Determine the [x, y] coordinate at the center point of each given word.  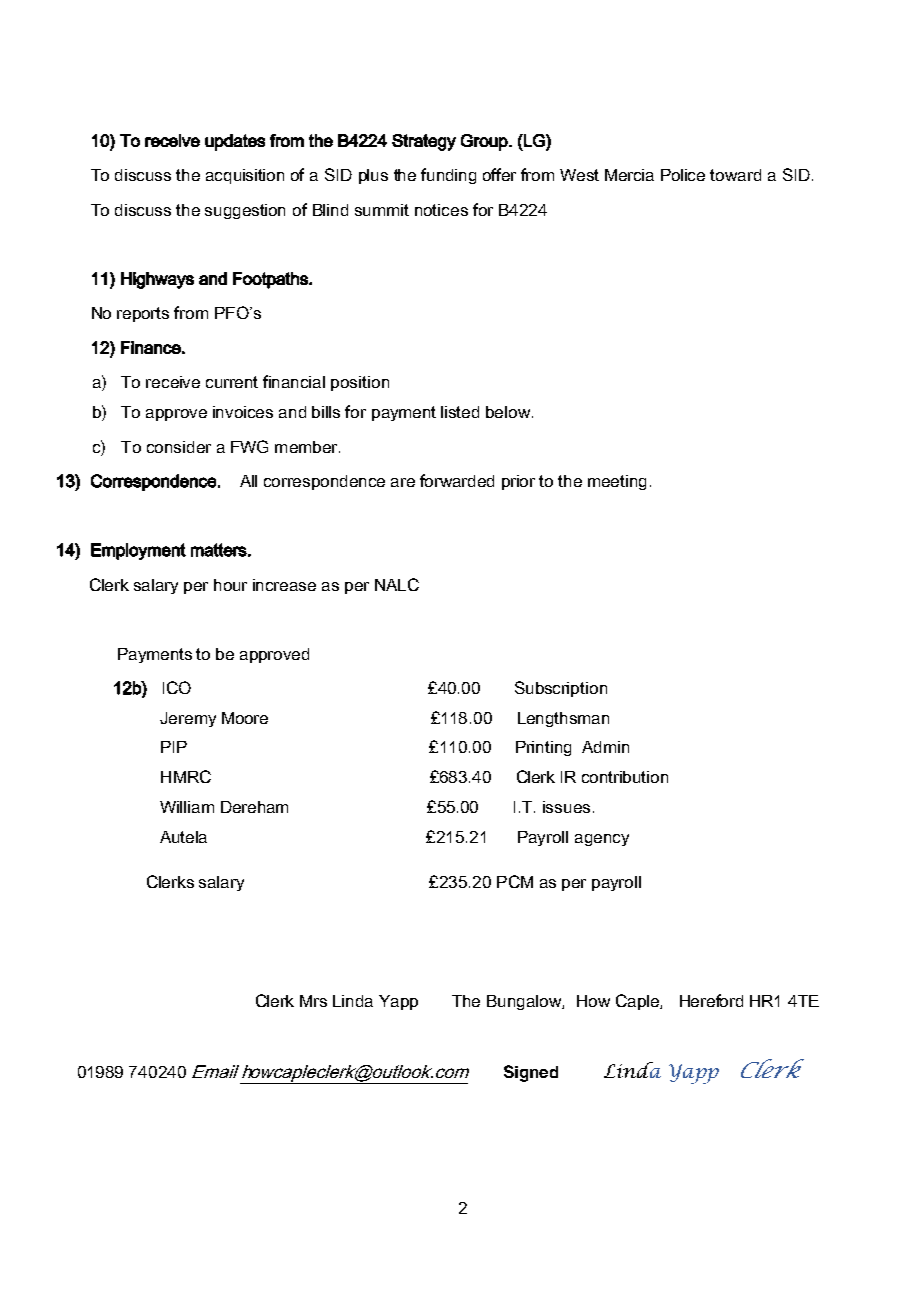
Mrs [313, 1001]
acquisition [245, 176]
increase [284, 585]
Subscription [561, 689]
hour [230, 585]
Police [683, 175]
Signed [531, 1073]
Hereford [711, 1000]
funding [448, 176]
